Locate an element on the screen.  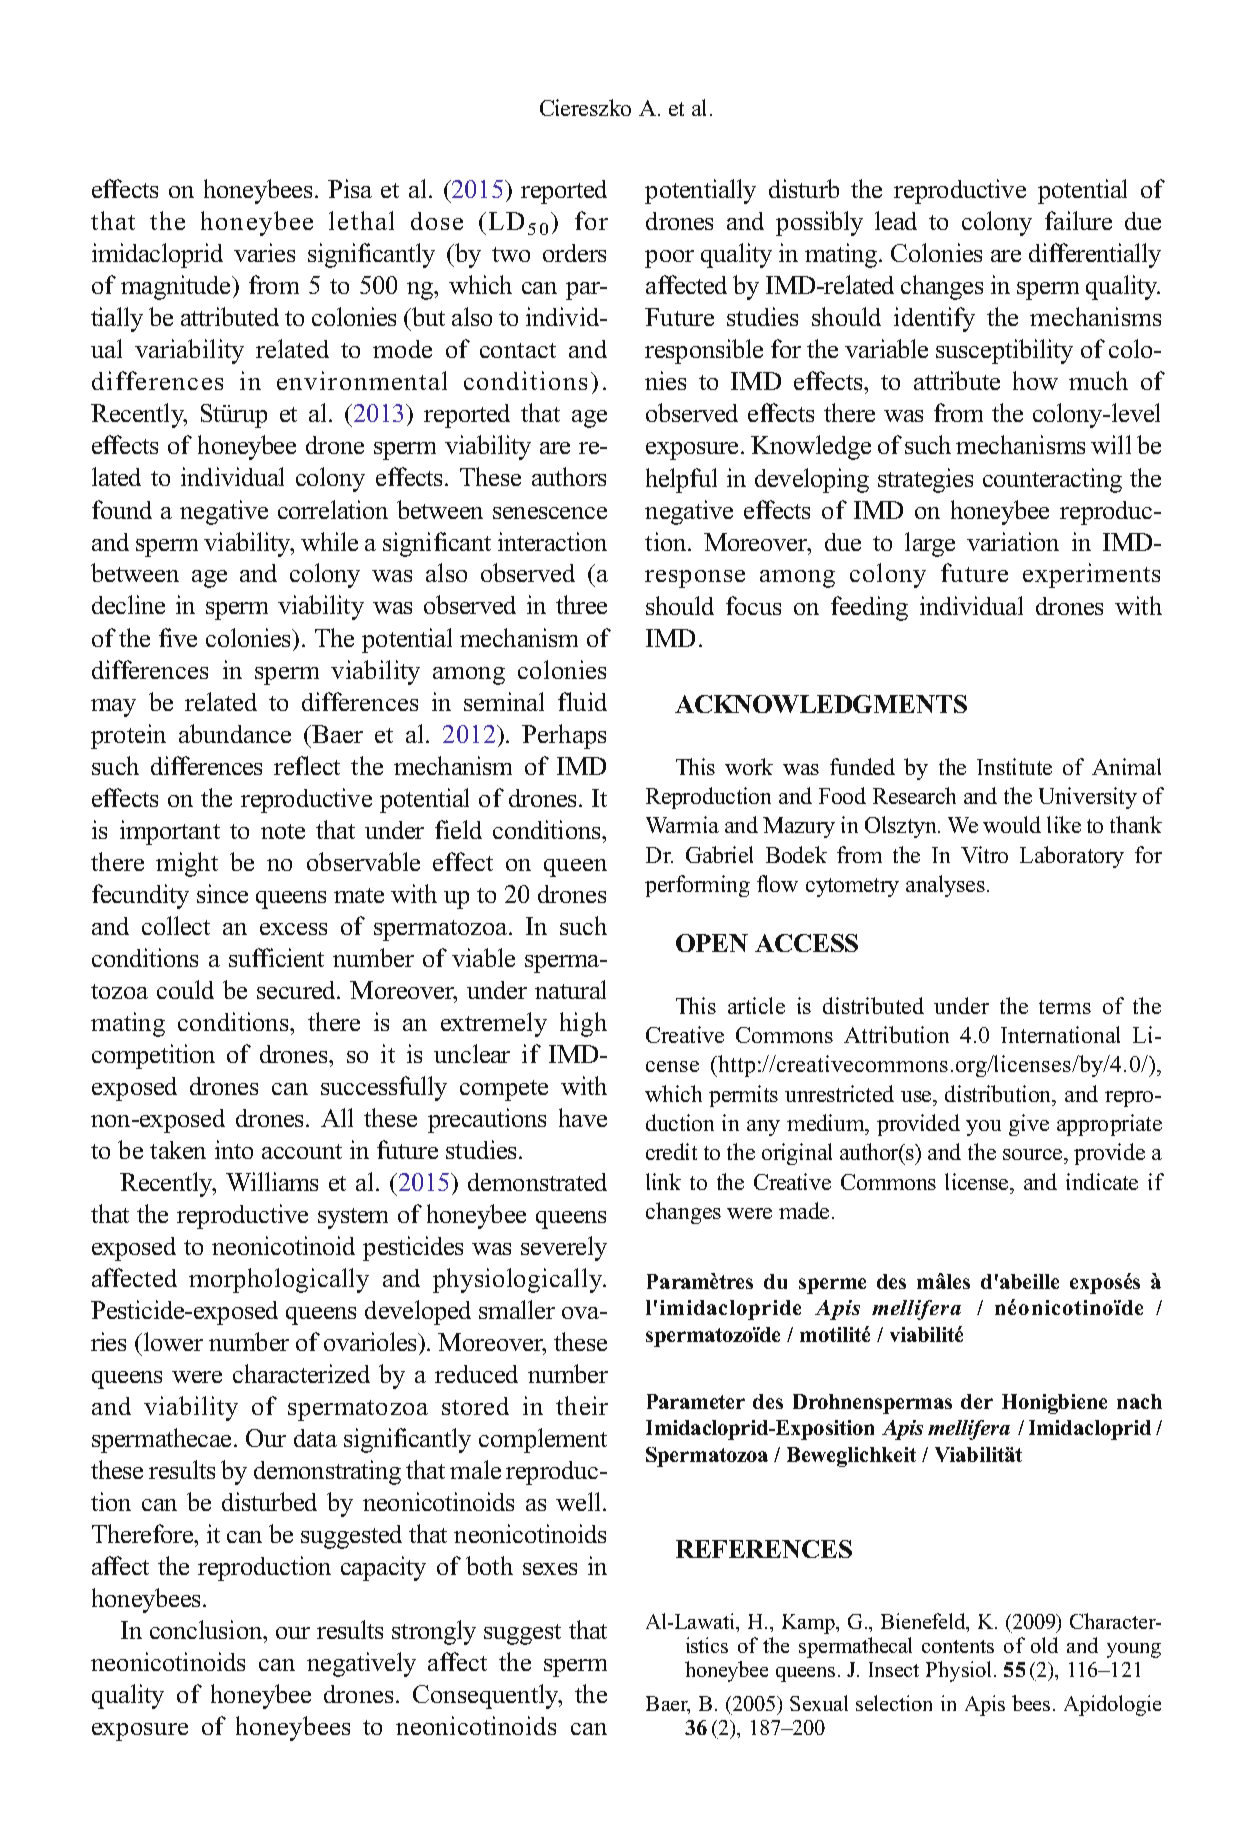
into is located at coordinates (234, 1149).
